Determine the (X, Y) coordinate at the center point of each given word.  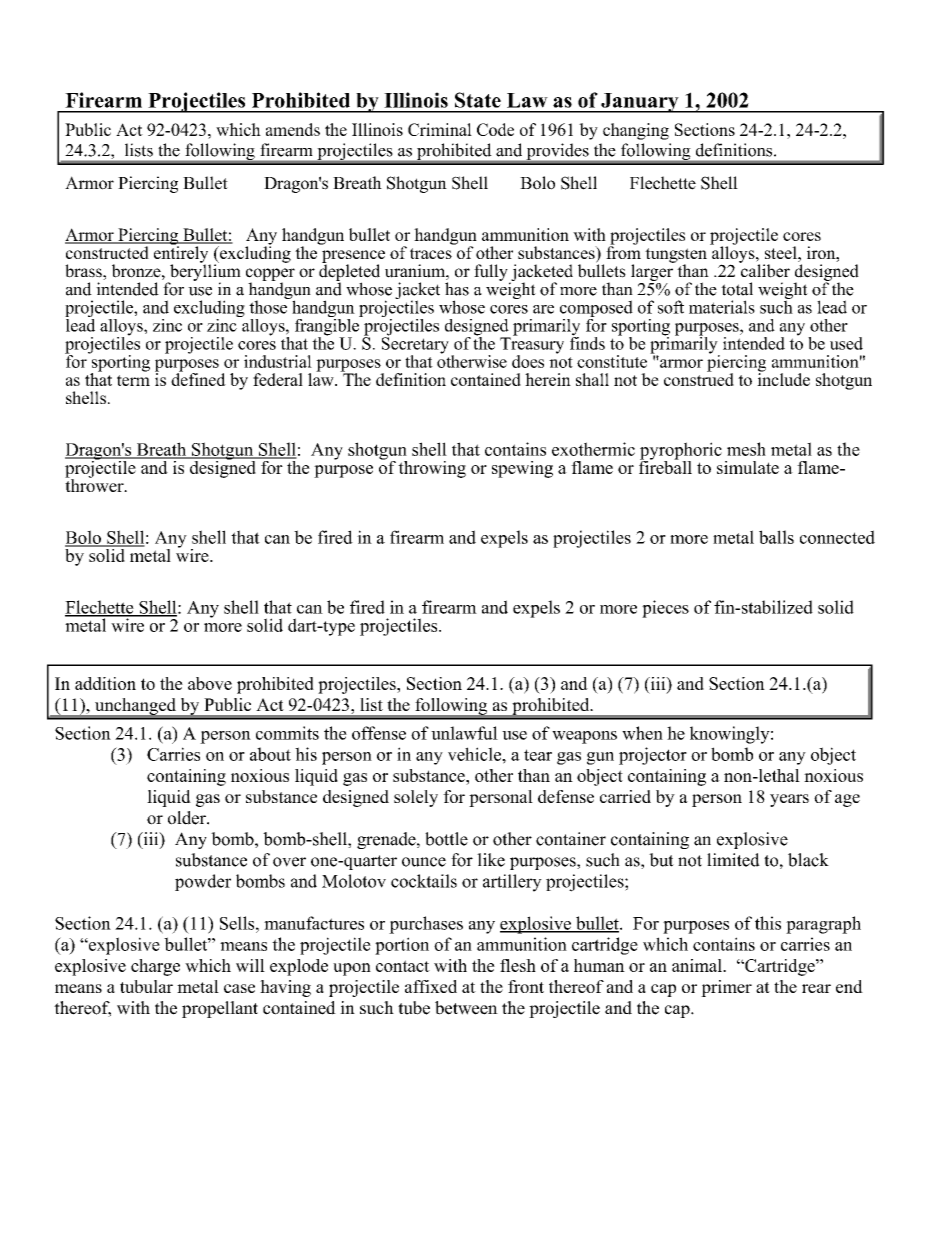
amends (293, 129)
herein (548, 379)
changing (636, 131)
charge (155, 967)
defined (198, 378)
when (642, 733)
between (466, 1008)
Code (495, 129)
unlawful (464, 733)
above (210, 683)
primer (726, 988)
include (783, 378)
